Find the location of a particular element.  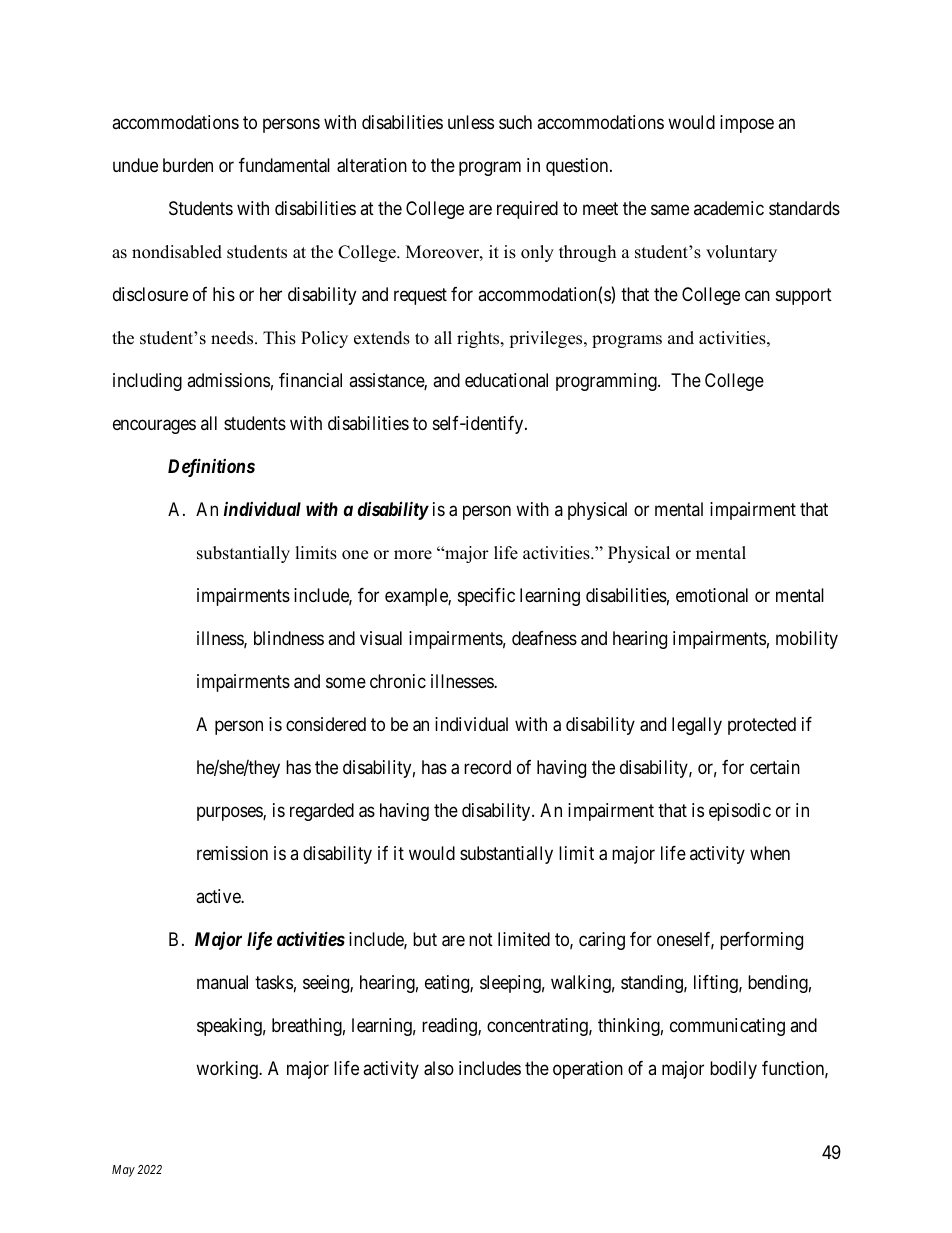

blindness is located at coordinates (289, 638).
